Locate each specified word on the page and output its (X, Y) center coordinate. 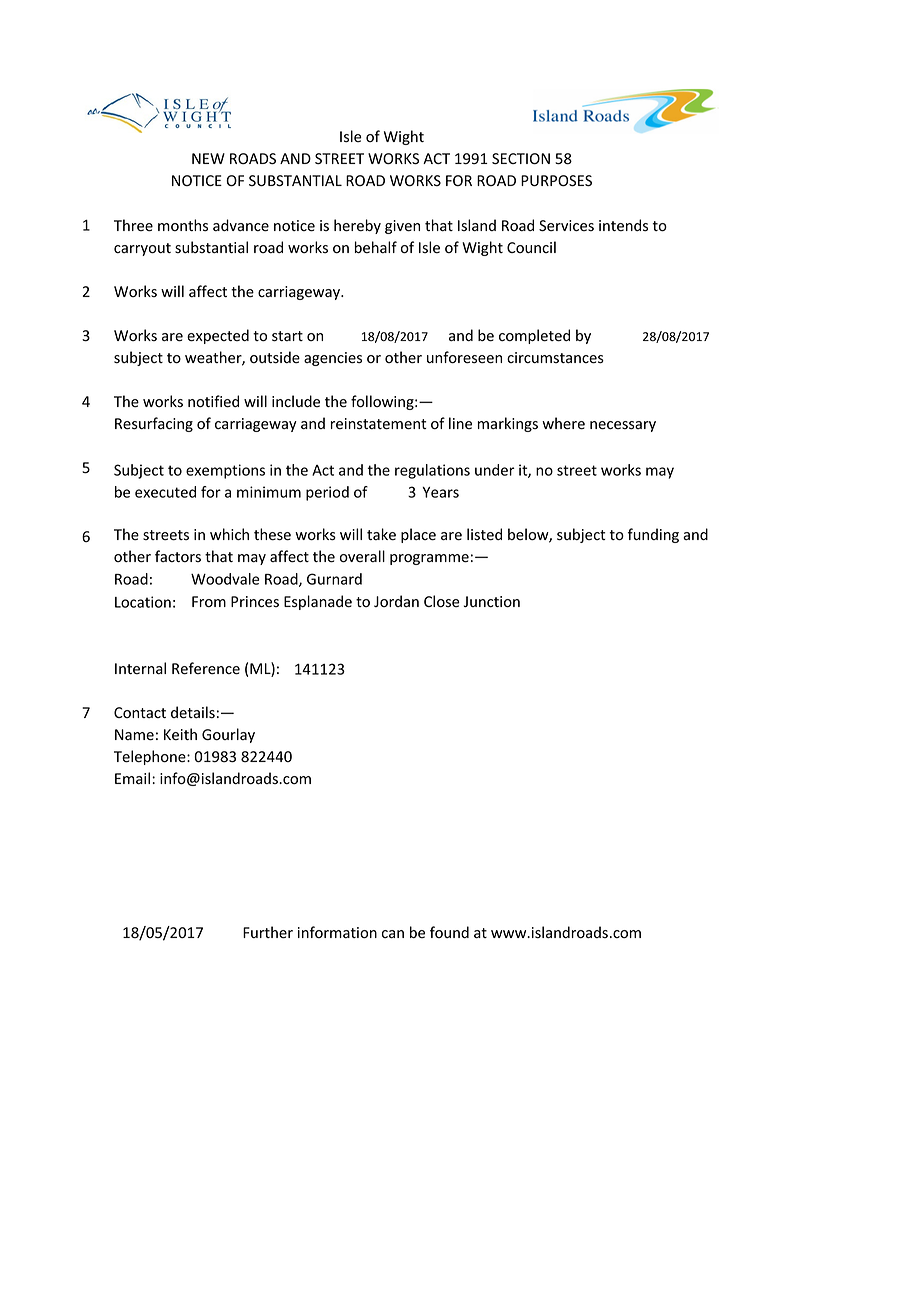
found (449, 932)
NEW (208, 158)
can (393, 934)
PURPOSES (556, 181)
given (402, 227)
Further (268, 932)
